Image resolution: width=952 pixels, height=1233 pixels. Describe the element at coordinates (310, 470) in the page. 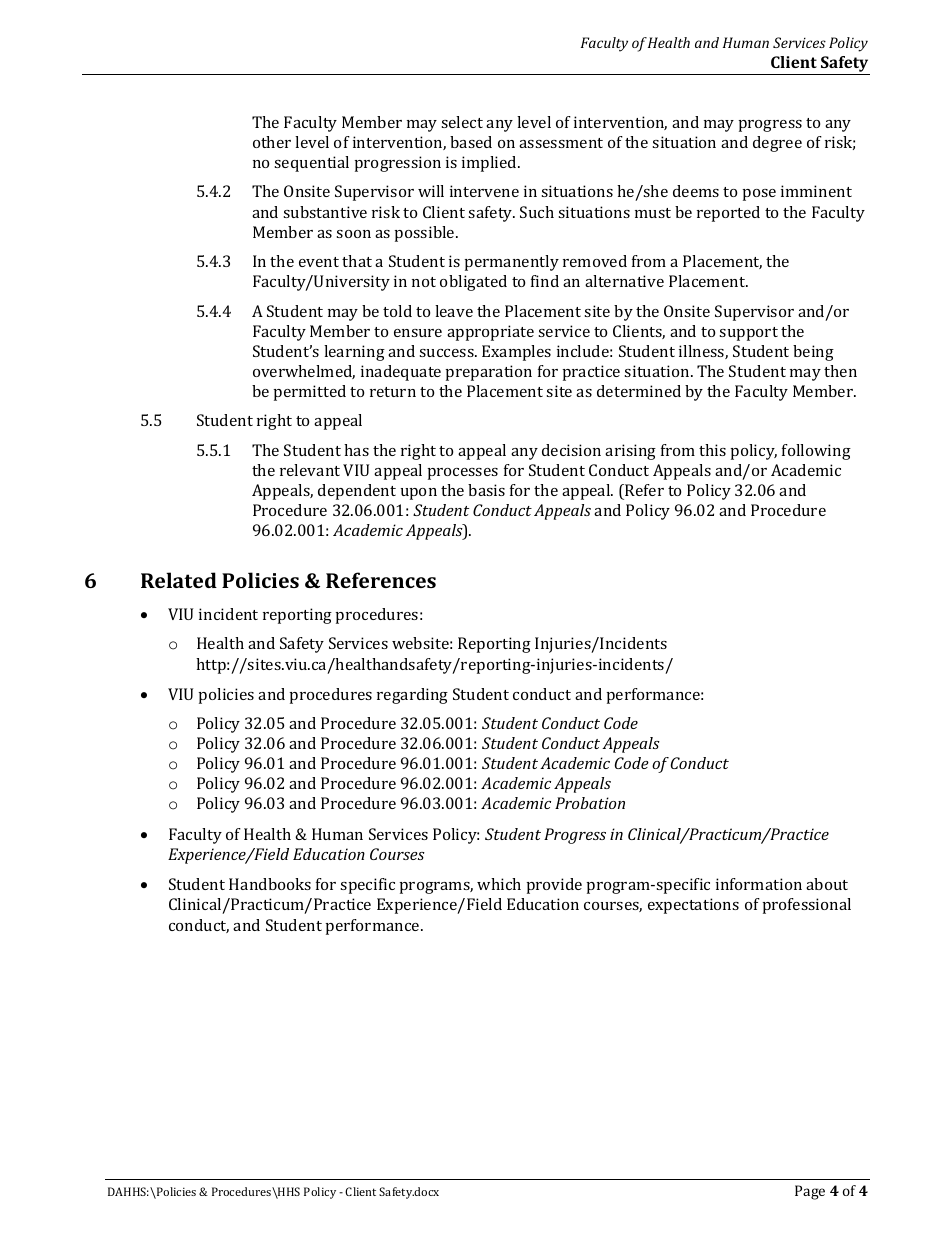

I see `relevant` at that location.
